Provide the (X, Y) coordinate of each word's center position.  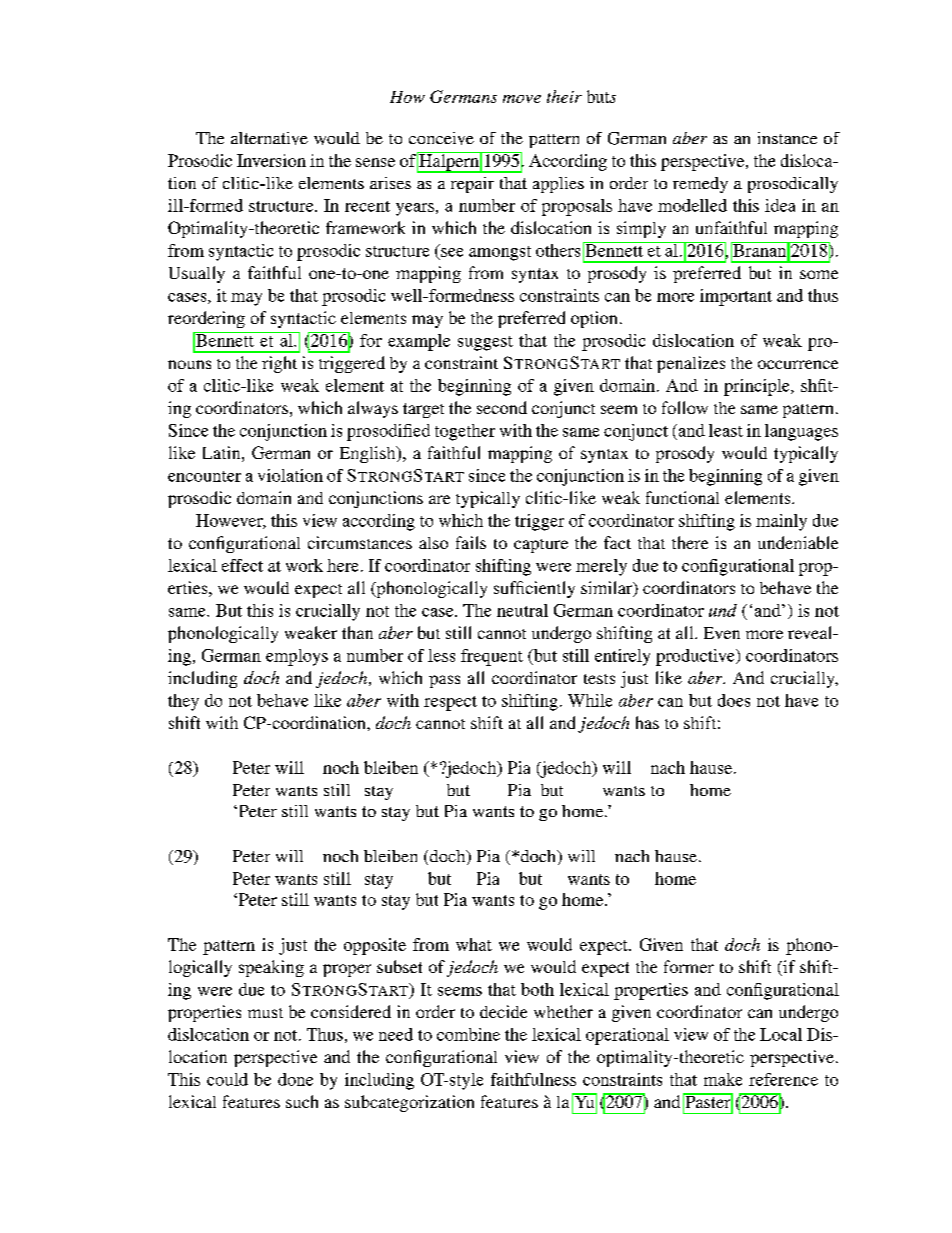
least (726, 430)
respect (450, 703)
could (227, 1079)
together (465, 432)
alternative (269, 138)
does (734, 700)
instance (787, 138)
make (723, 1079)
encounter (204, 476)
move (522, 99)
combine (468, 1034)
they (183, 702)
